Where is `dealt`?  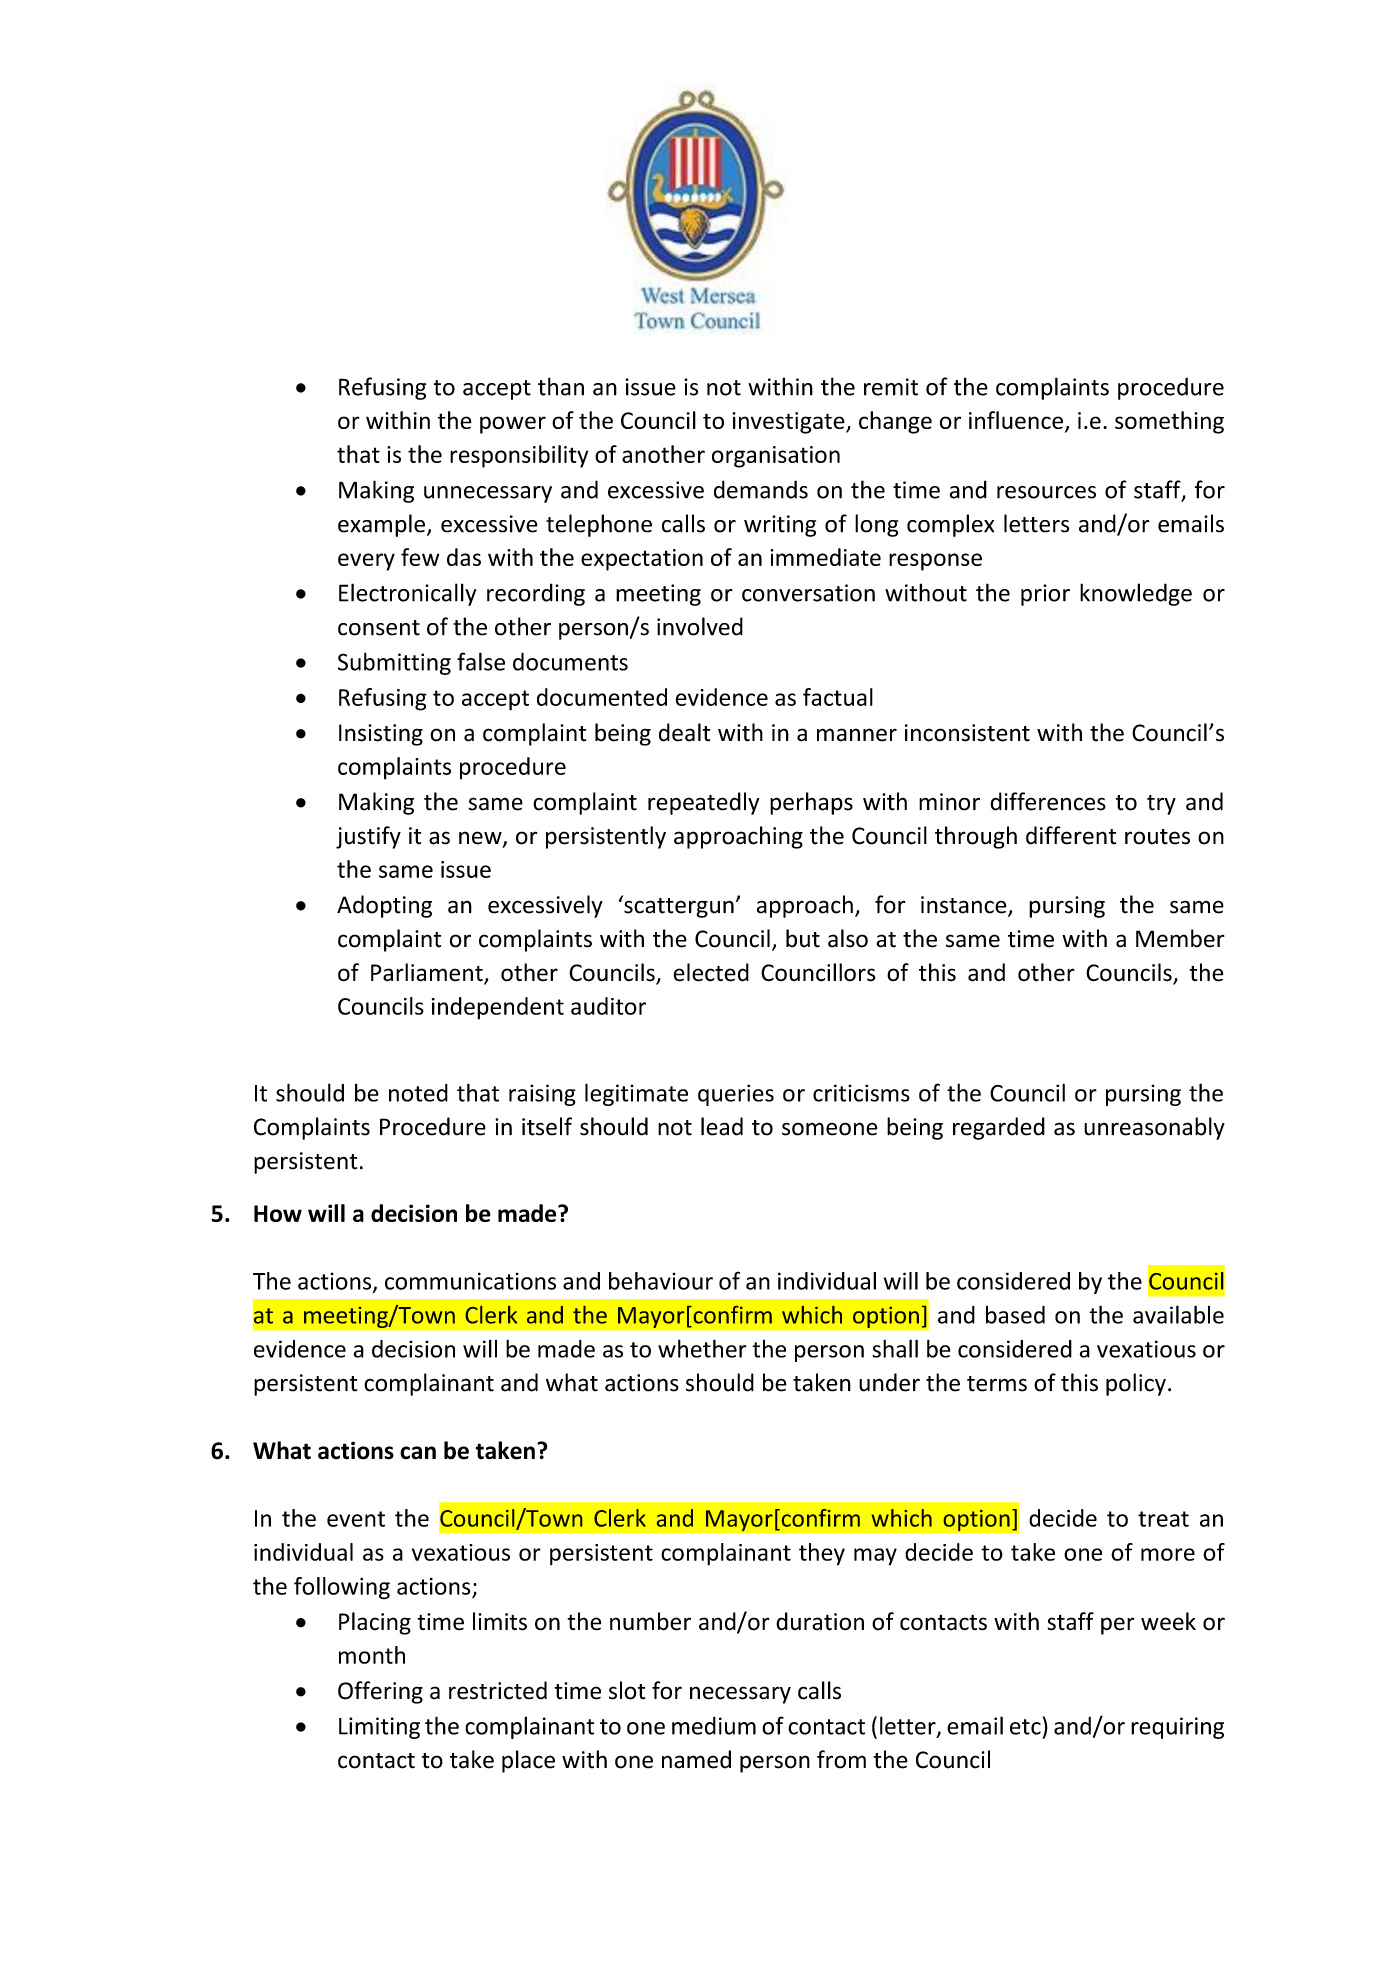 dealt is located at coordinates (684, 732).
